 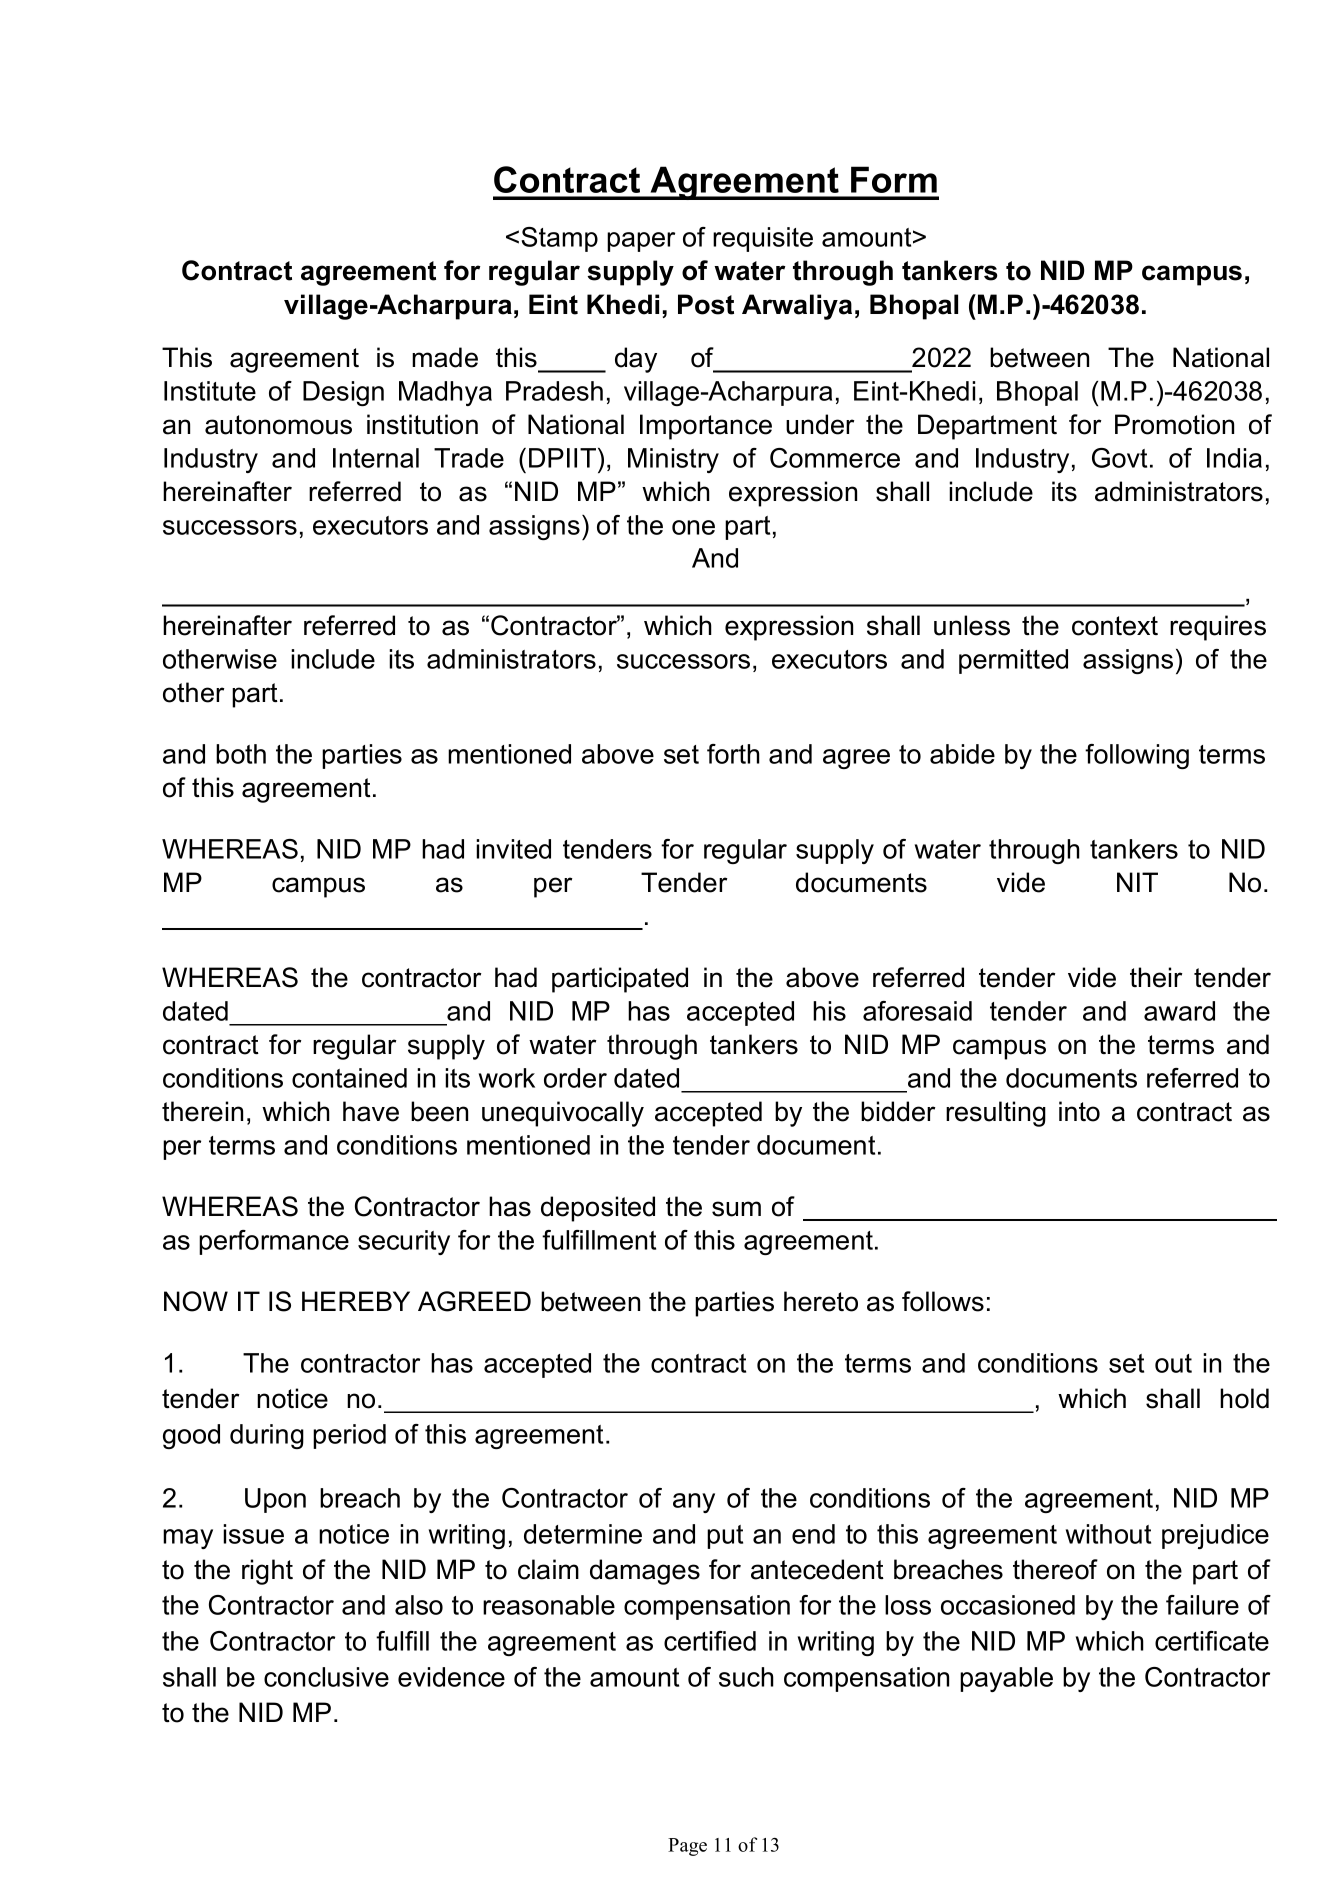 I want to click on Page, so click(x=687, y=1847).
